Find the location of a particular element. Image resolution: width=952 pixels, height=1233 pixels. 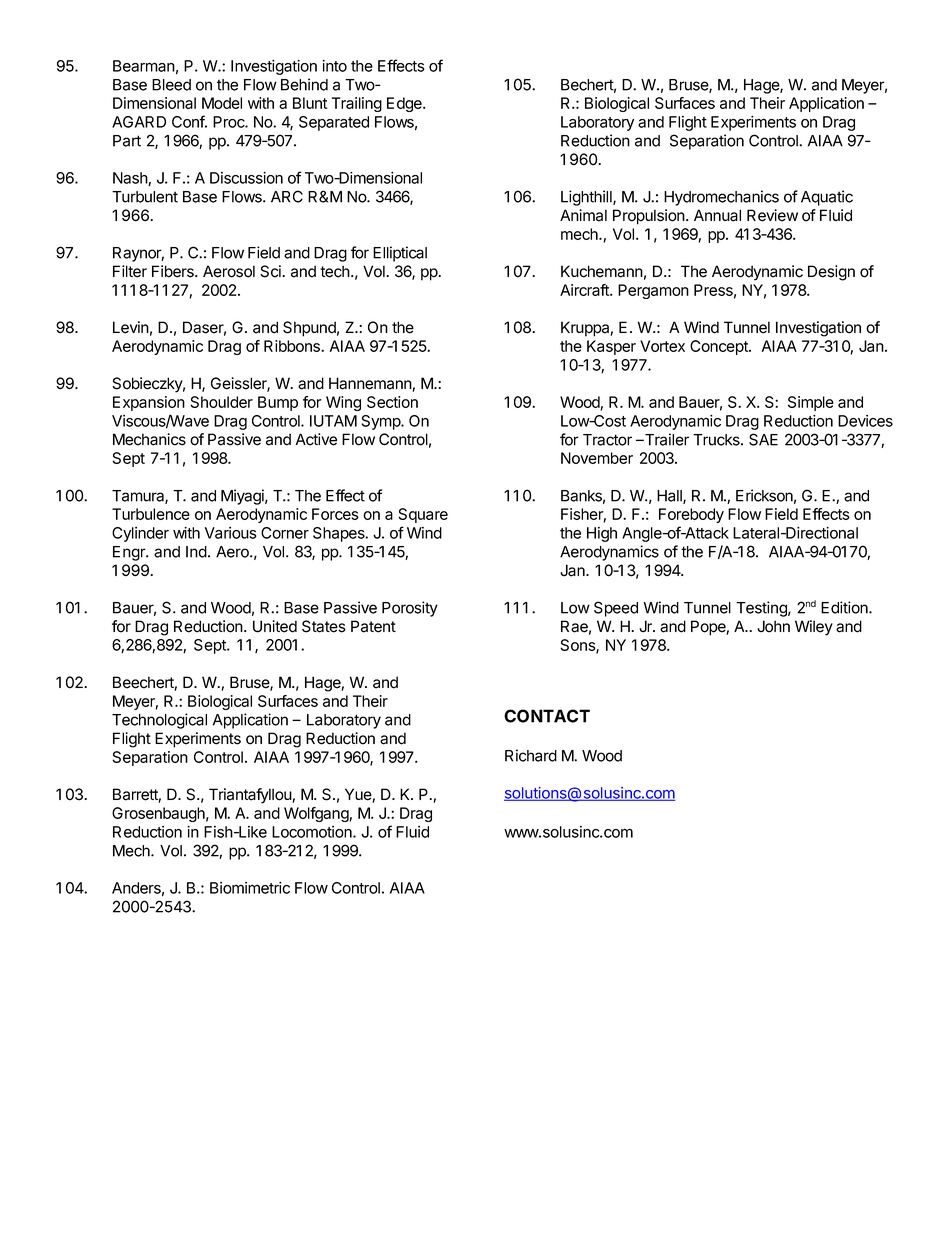

Edge is located at coordinates (405, 104).
